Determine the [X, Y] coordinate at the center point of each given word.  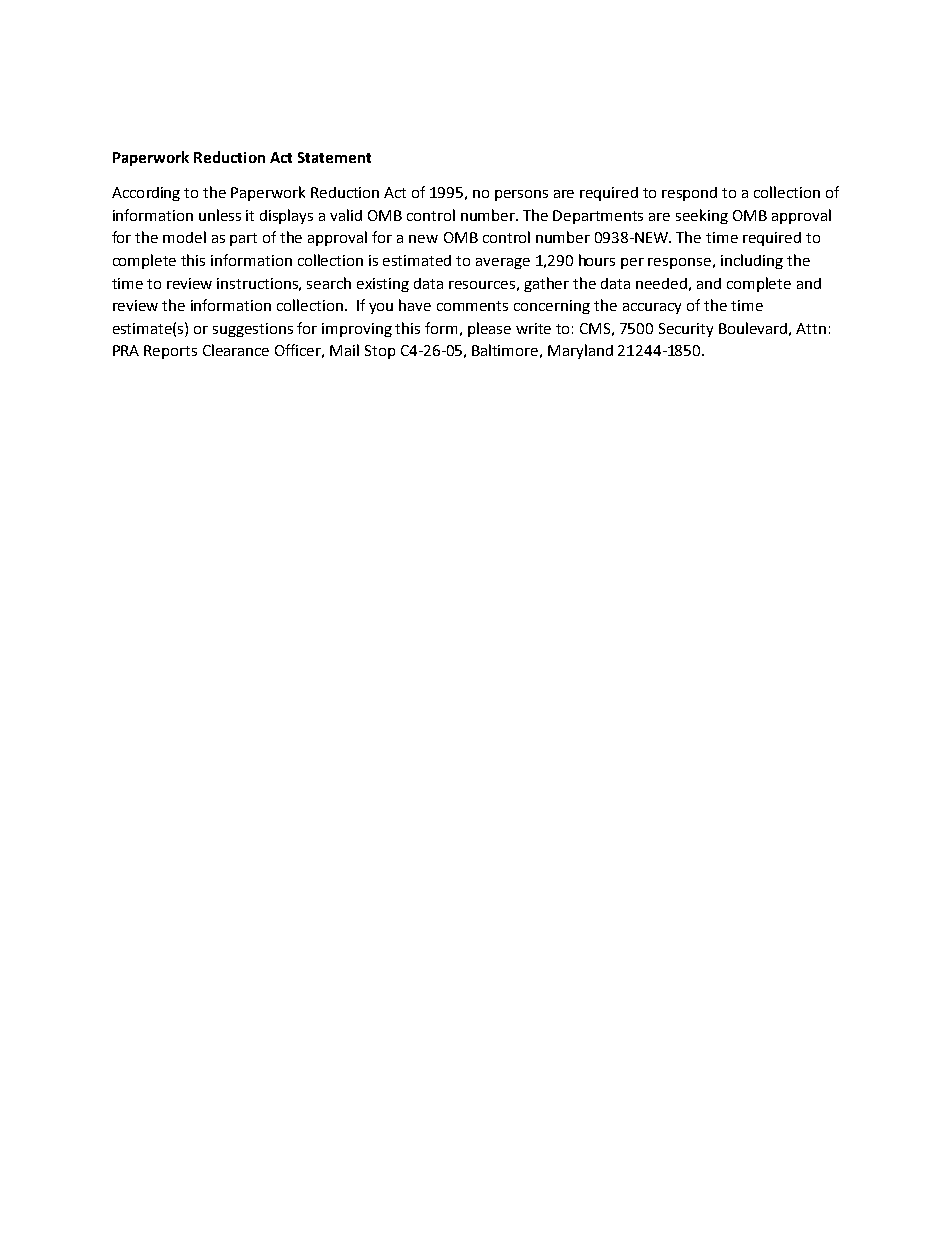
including [752, 261]
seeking [702, 216]
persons [521, 195]
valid [346, 215]
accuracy [652, 308]
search [329, 283]
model [184, 237]
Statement [334, 157]
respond [689, 194]
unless [220, 215]
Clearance [236, 350]
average [503, 263]
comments [472, 306]
